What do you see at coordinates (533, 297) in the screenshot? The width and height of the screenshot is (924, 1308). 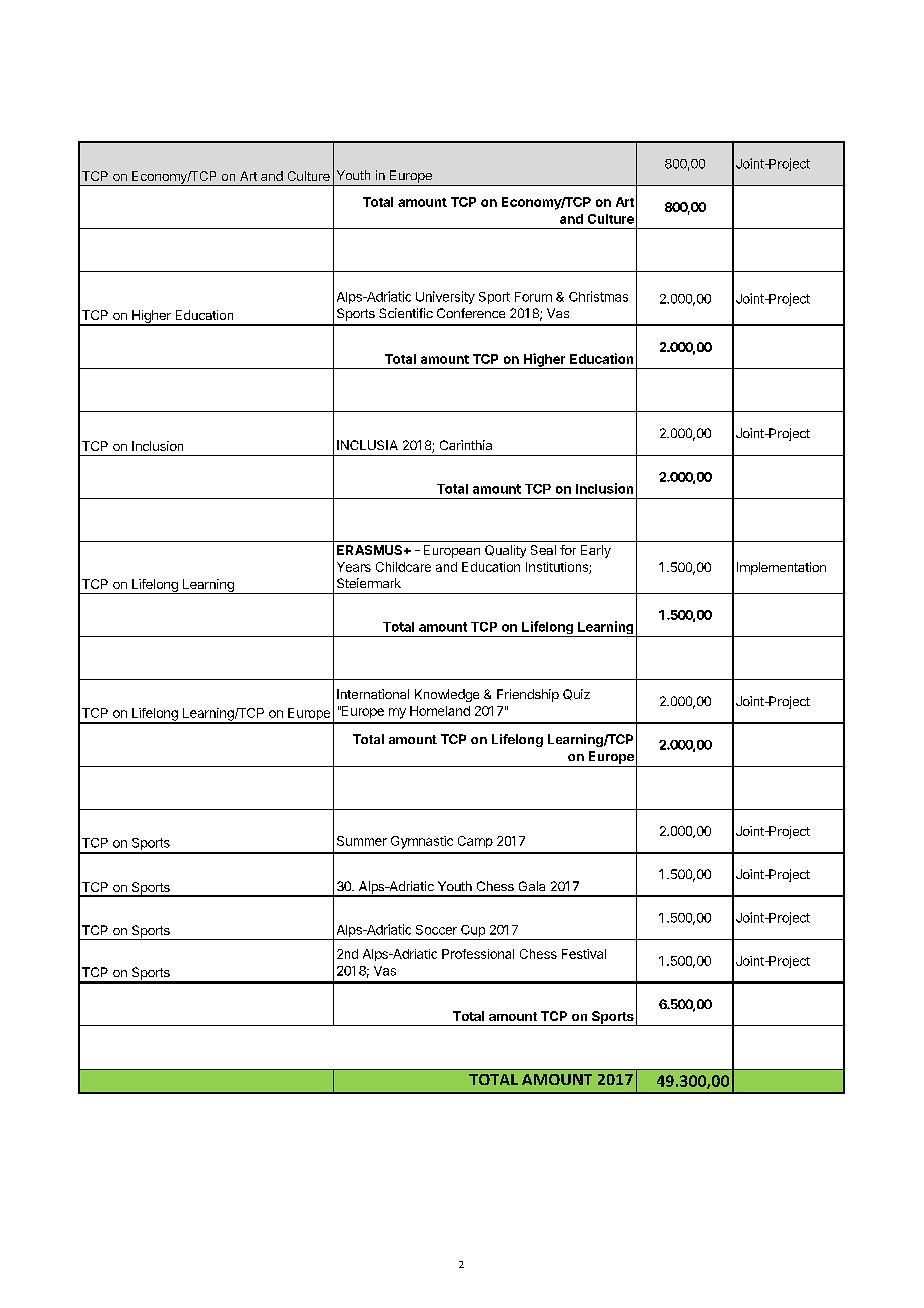 I see `Forum` at bounding box center [533, 297].
